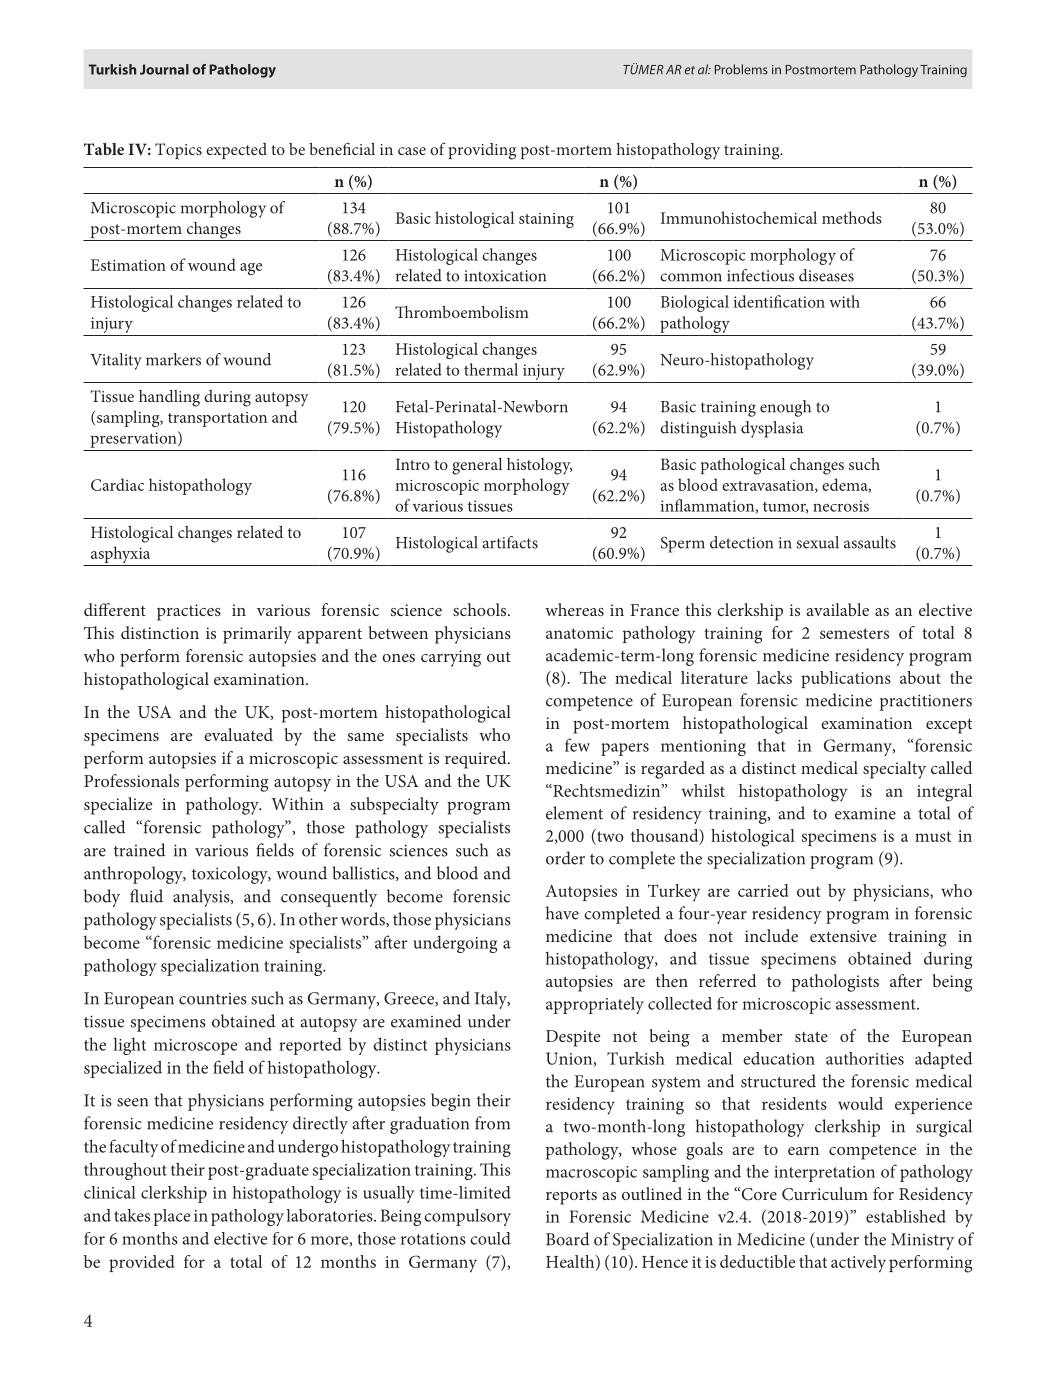 This page has width=1056, height=1376. Describe the element at coordinates (202, 898) in the page. I see `analysis` at that location.
